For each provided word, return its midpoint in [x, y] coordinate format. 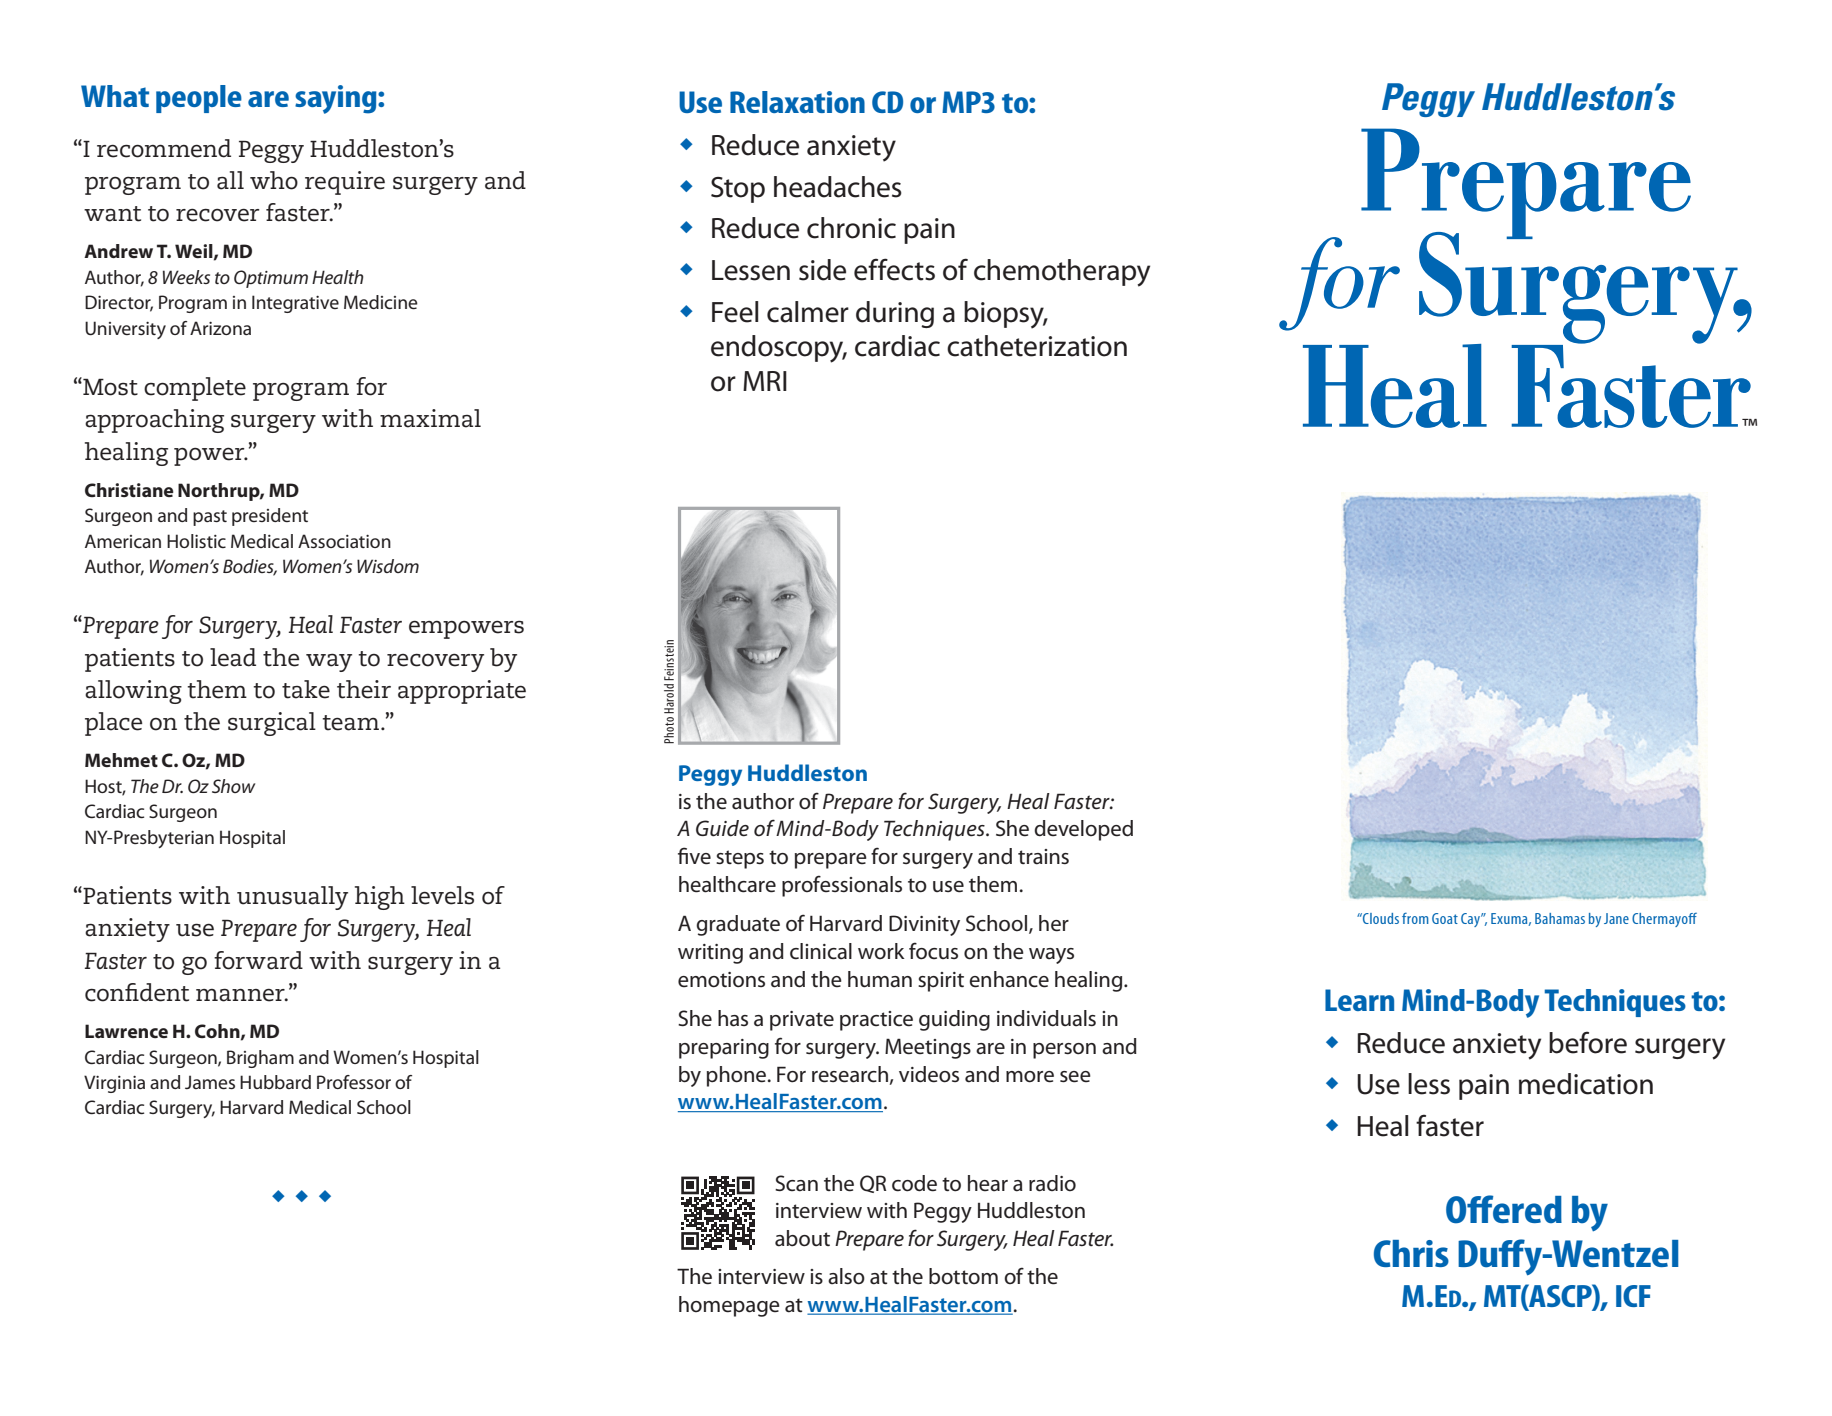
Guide [722, 828]
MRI [765, 381]
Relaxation [797, 102]
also [846, 1276]
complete [195, 389]
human [880, 979]
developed [1083, 830]
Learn [1359, 1000]
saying [337, 99]
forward [258, 960]
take [306, 689]
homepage [729, 1306]
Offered [1504, 1209]
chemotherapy [1062, 273]
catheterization [1037, 346]
